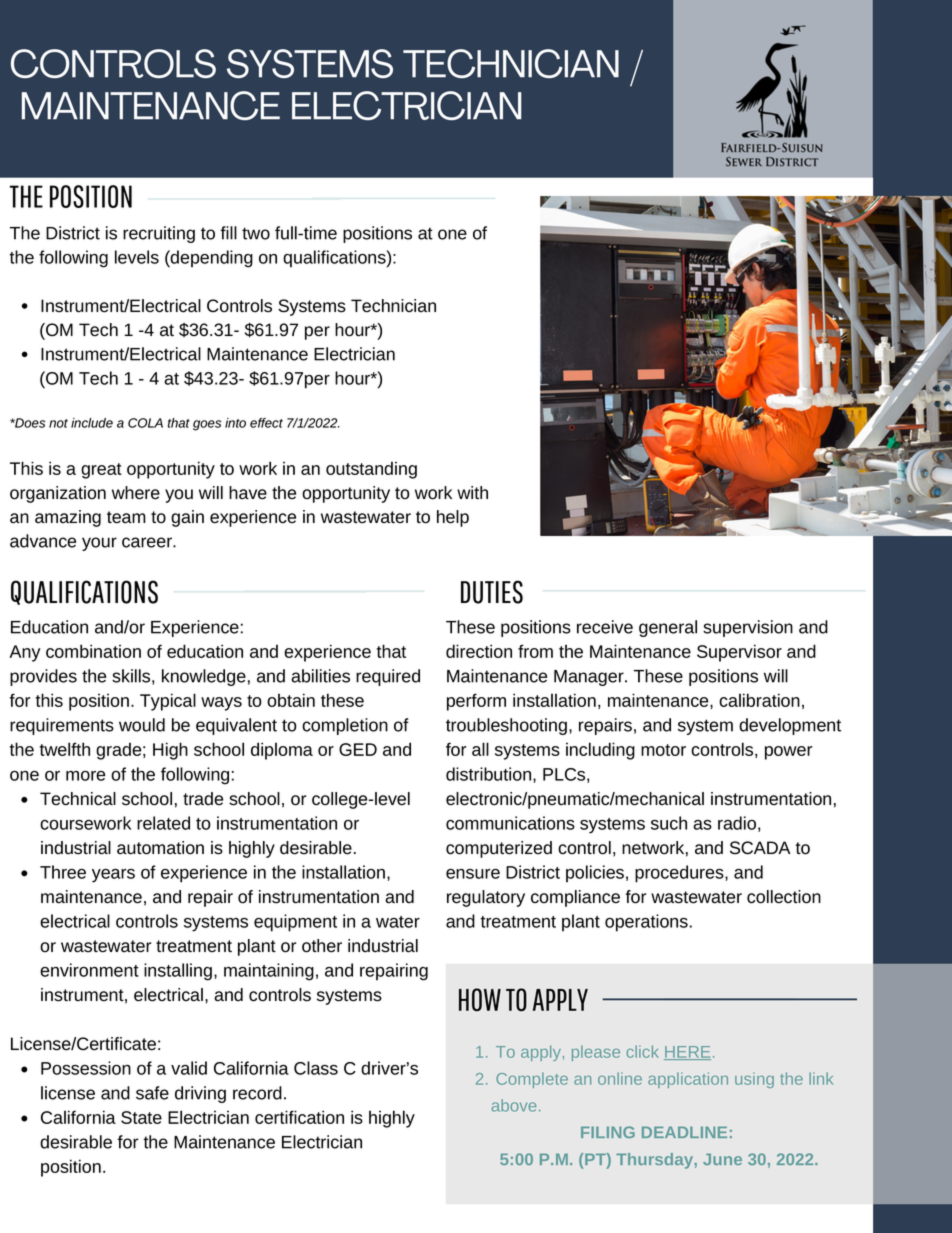 The image size is (952, 1233). Describe the element at coordinates (228, 233) in the screenshot. I see `fill` at that location.
